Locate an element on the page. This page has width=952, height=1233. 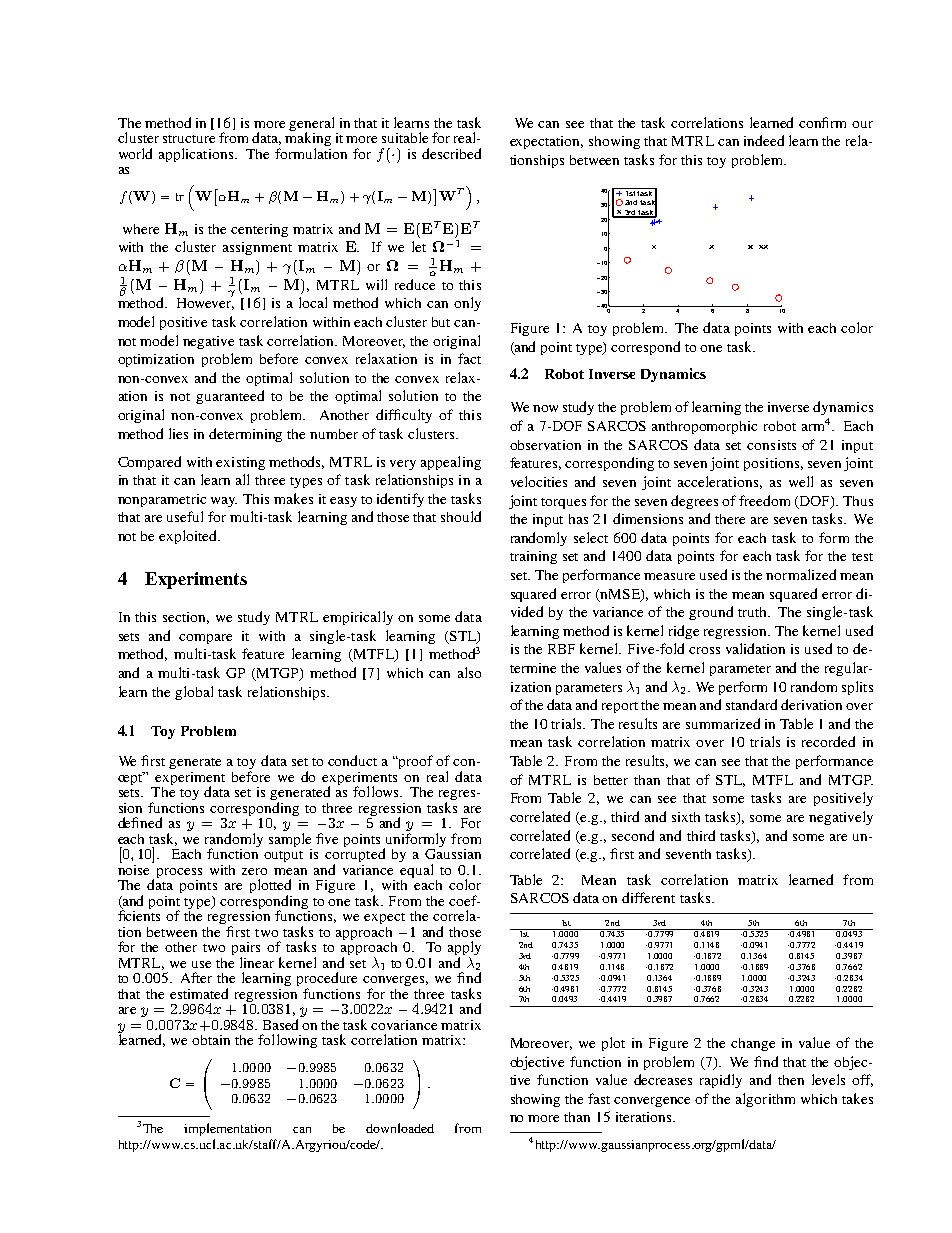
RBF is located at coordinates (561, 649).
